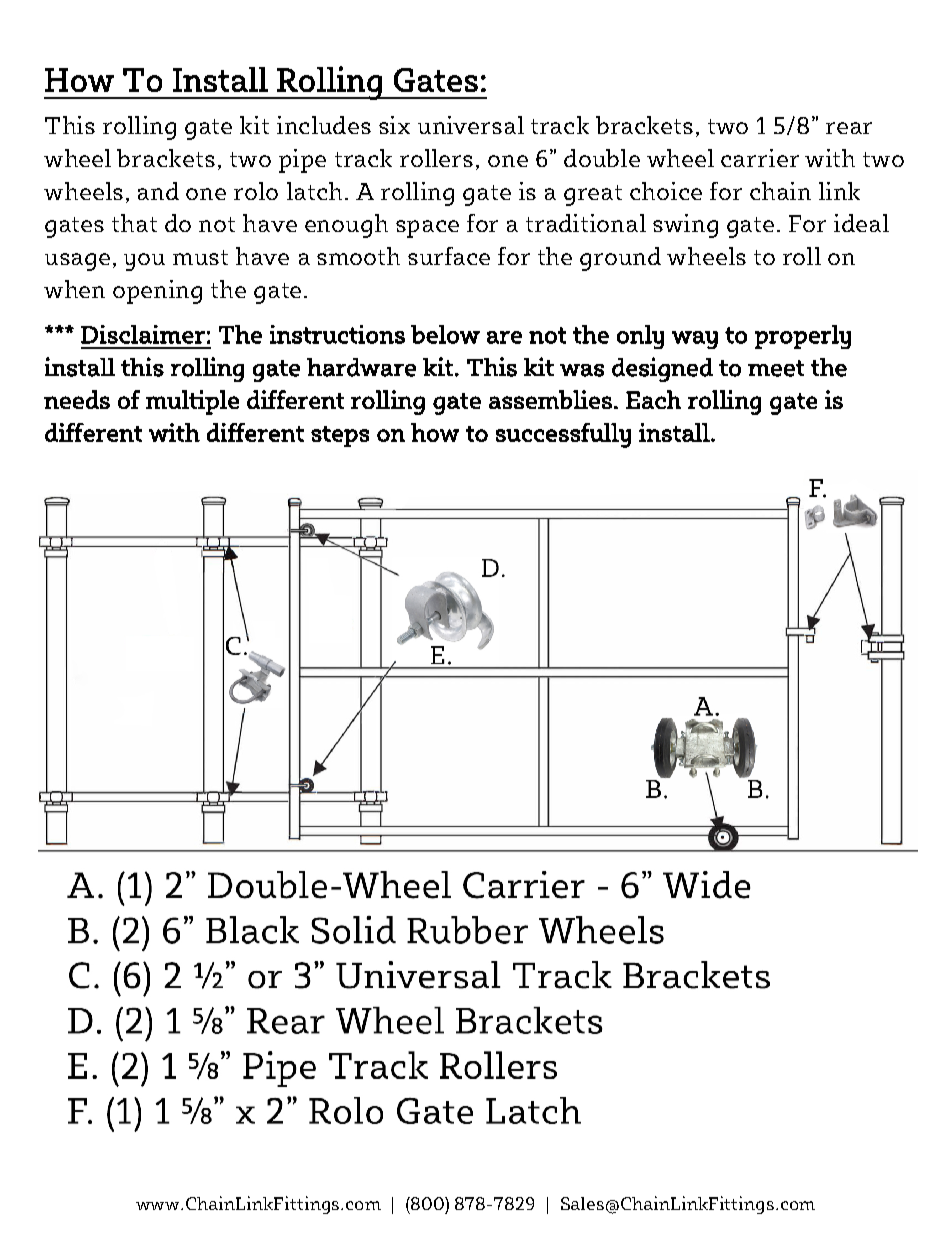 The width and height of the image is (952, 1233). What do you see at coordinates (192, 402) in the image?
I see `multiple` at bounding box center [192, 402].
